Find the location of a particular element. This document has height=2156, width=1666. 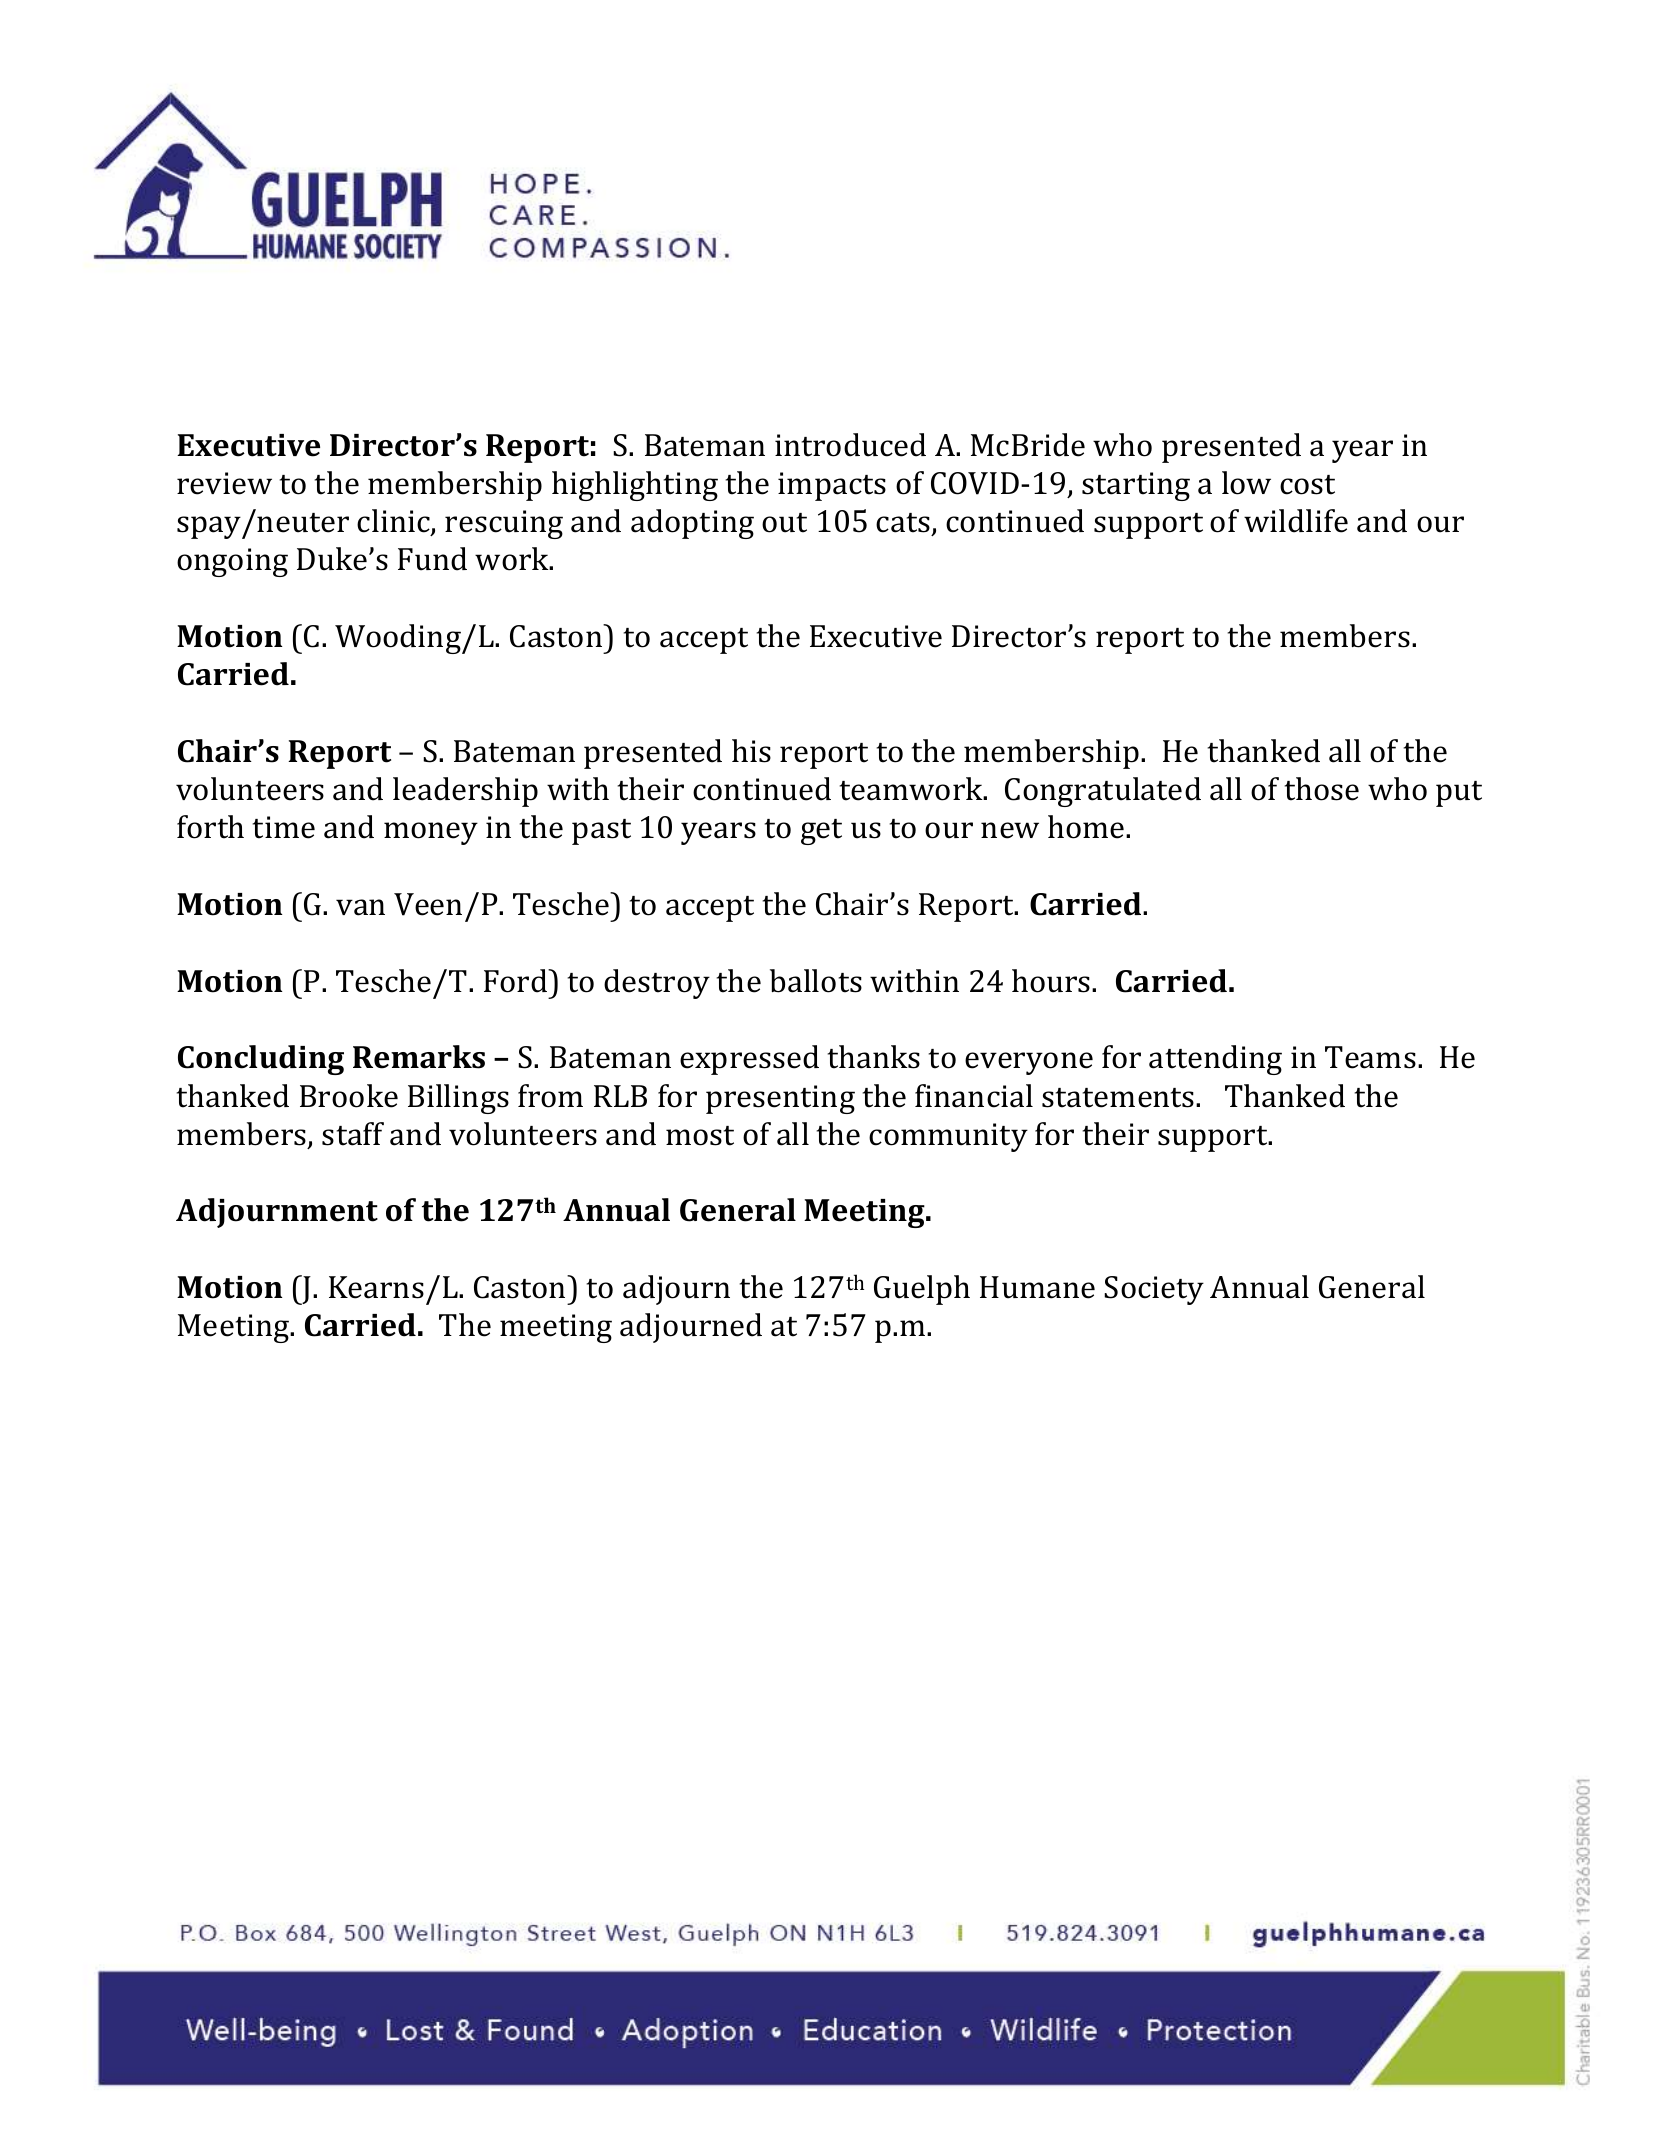

van is located at coordinates (360, 907).
